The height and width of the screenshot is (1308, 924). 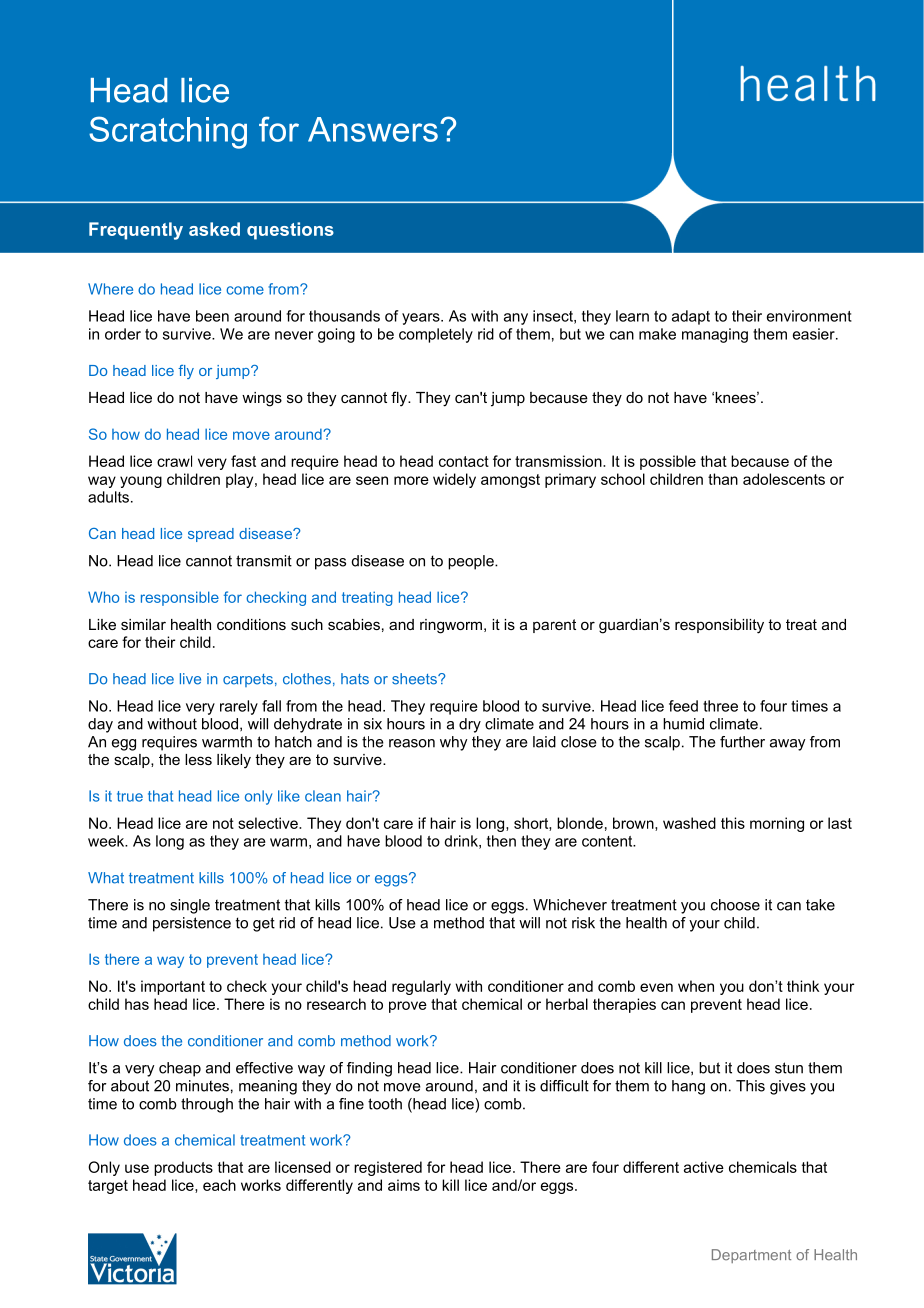 I want to click on regularly, so click(x=421, y=987).
